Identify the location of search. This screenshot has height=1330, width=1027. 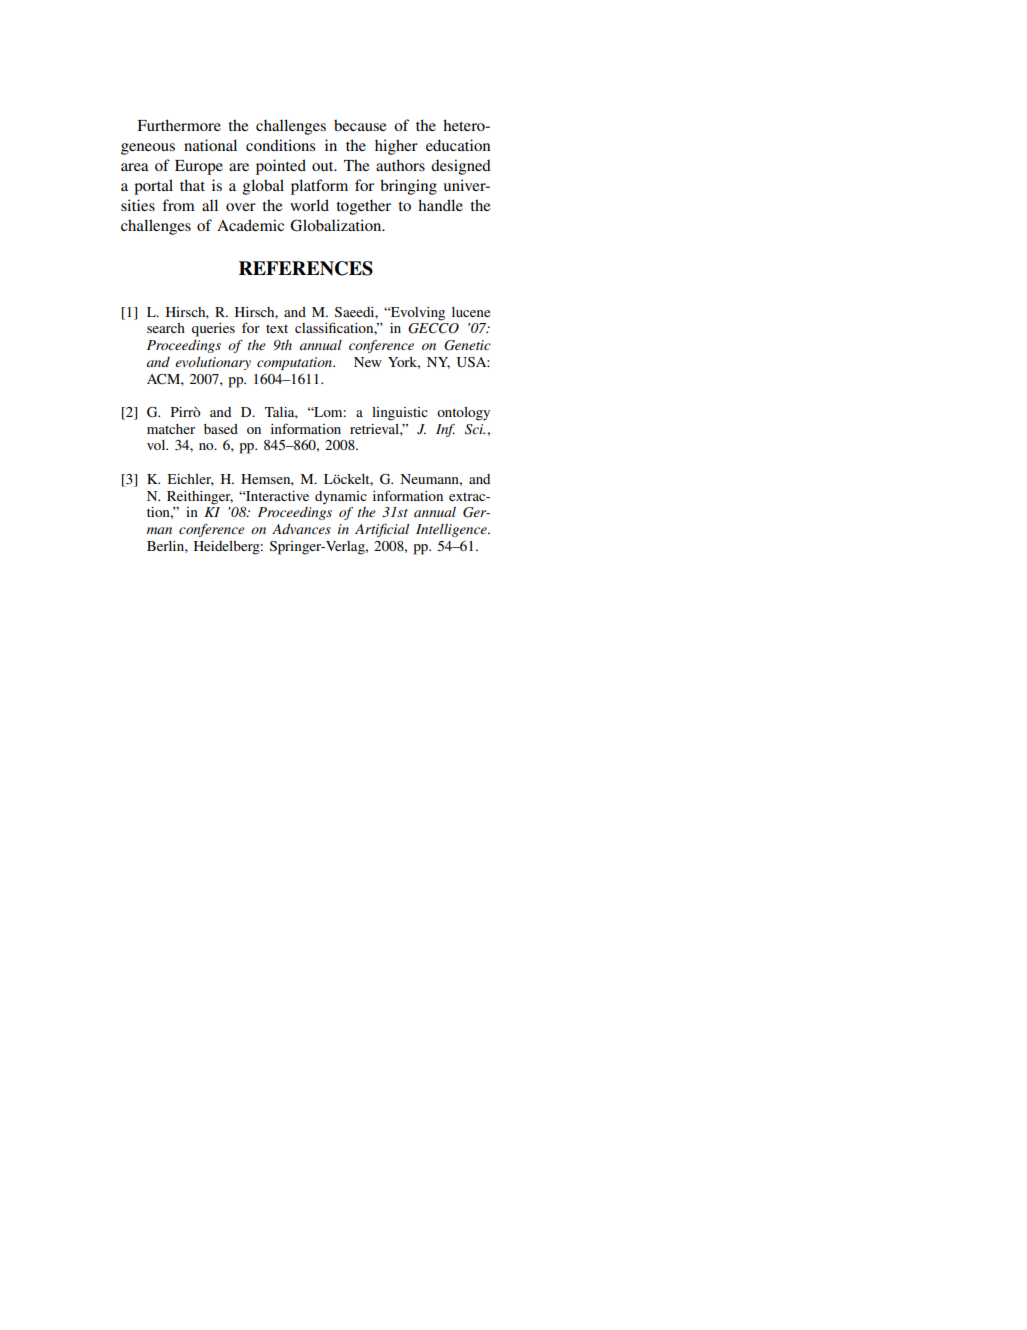
(166, 328).
